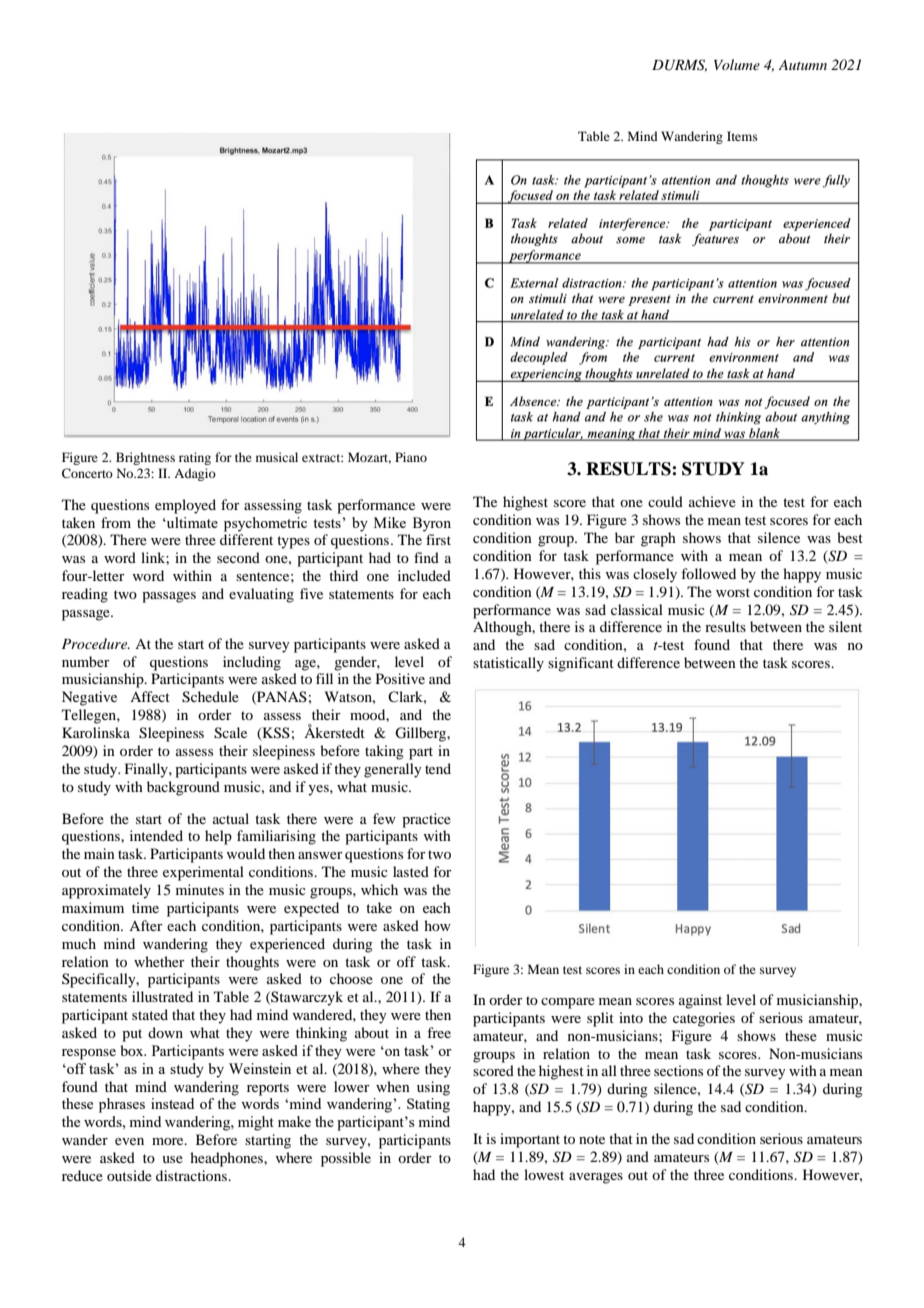  What do you see at coordinates (742, 136) in the document?
I see `Items` at bounding box center [742, 136].
